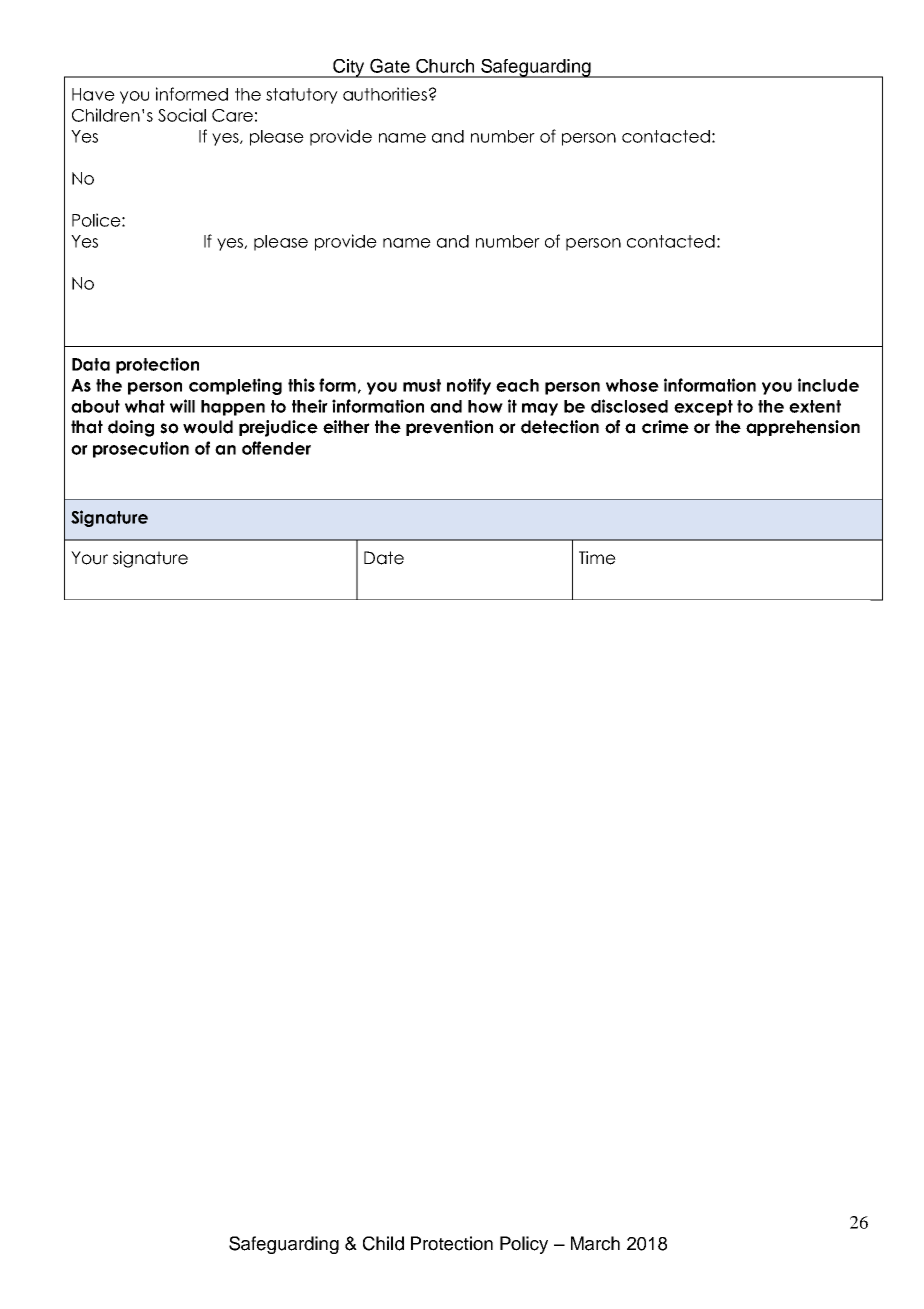 The image size is (924, 1309). I want to click on Policy, so click(524, 1245).
